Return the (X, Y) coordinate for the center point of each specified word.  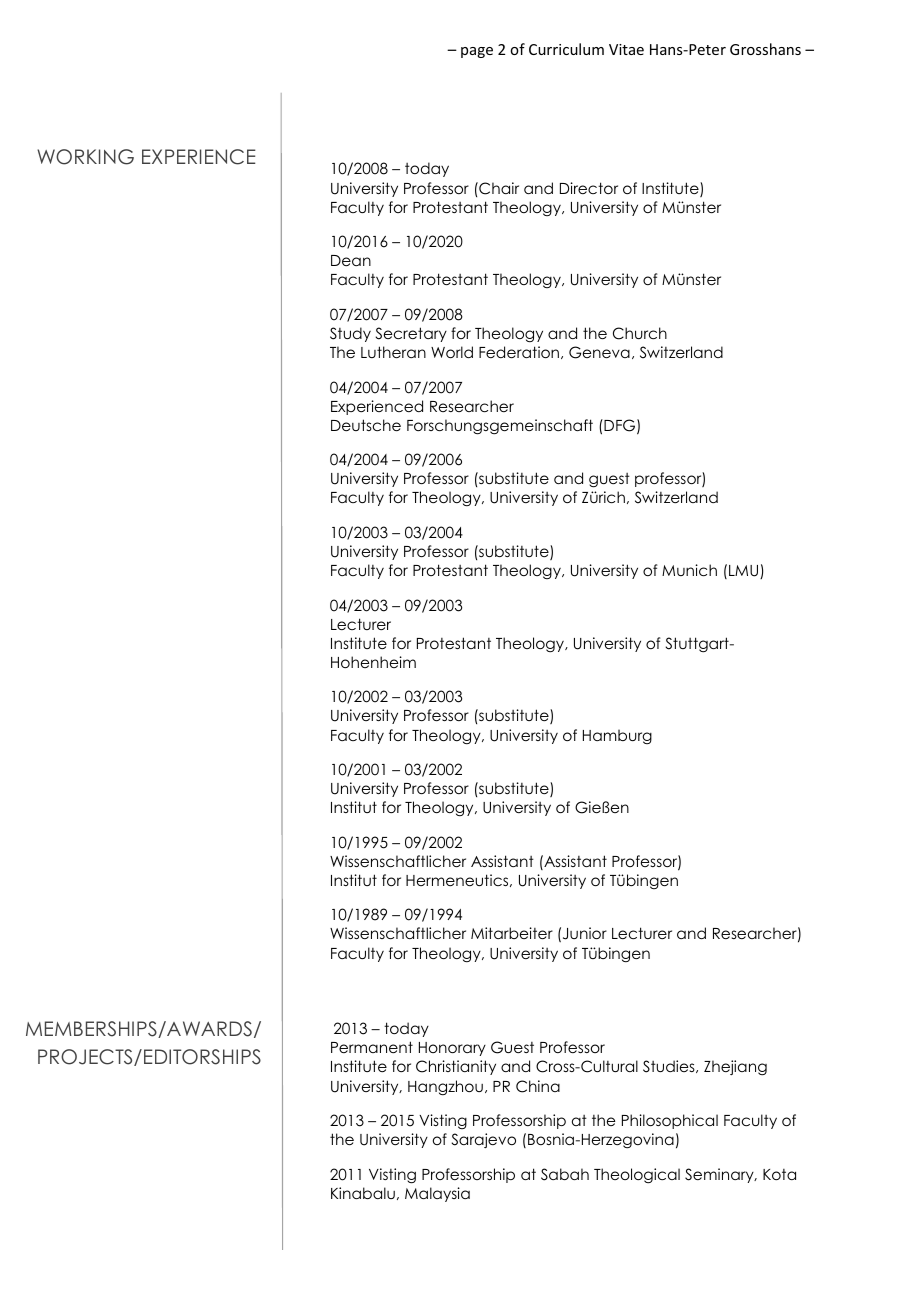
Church (640, 333)
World (452, 352)
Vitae (626, 49)
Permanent (372, 1047)
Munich (689, 570)
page (477, 52)
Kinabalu (363, 1193)
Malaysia (437, 1194)
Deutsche (366, 425)
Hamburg (617, 736)
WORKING (85, 157)
